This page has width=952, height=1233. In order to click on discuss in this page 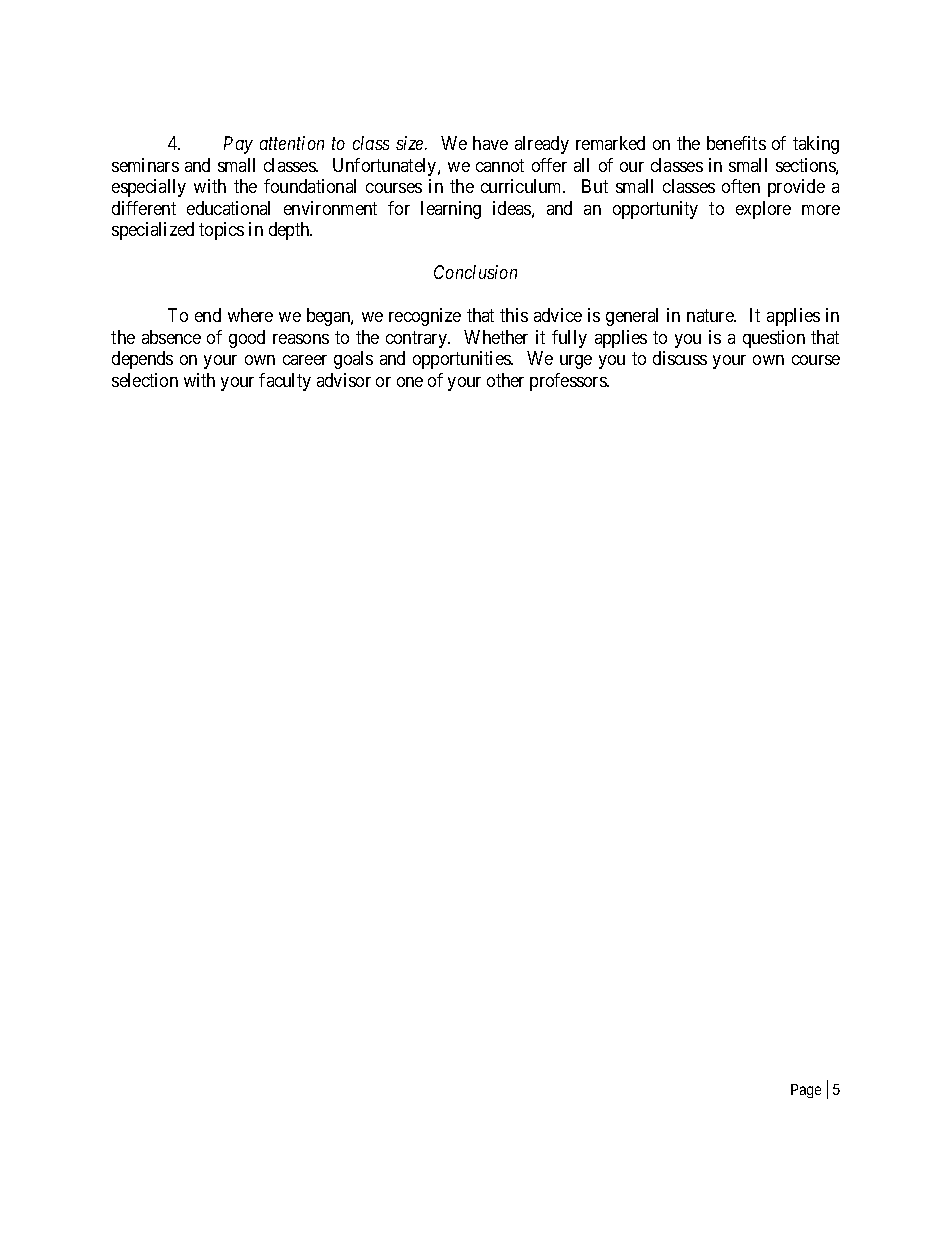, I will do `click(680, 358)`.
